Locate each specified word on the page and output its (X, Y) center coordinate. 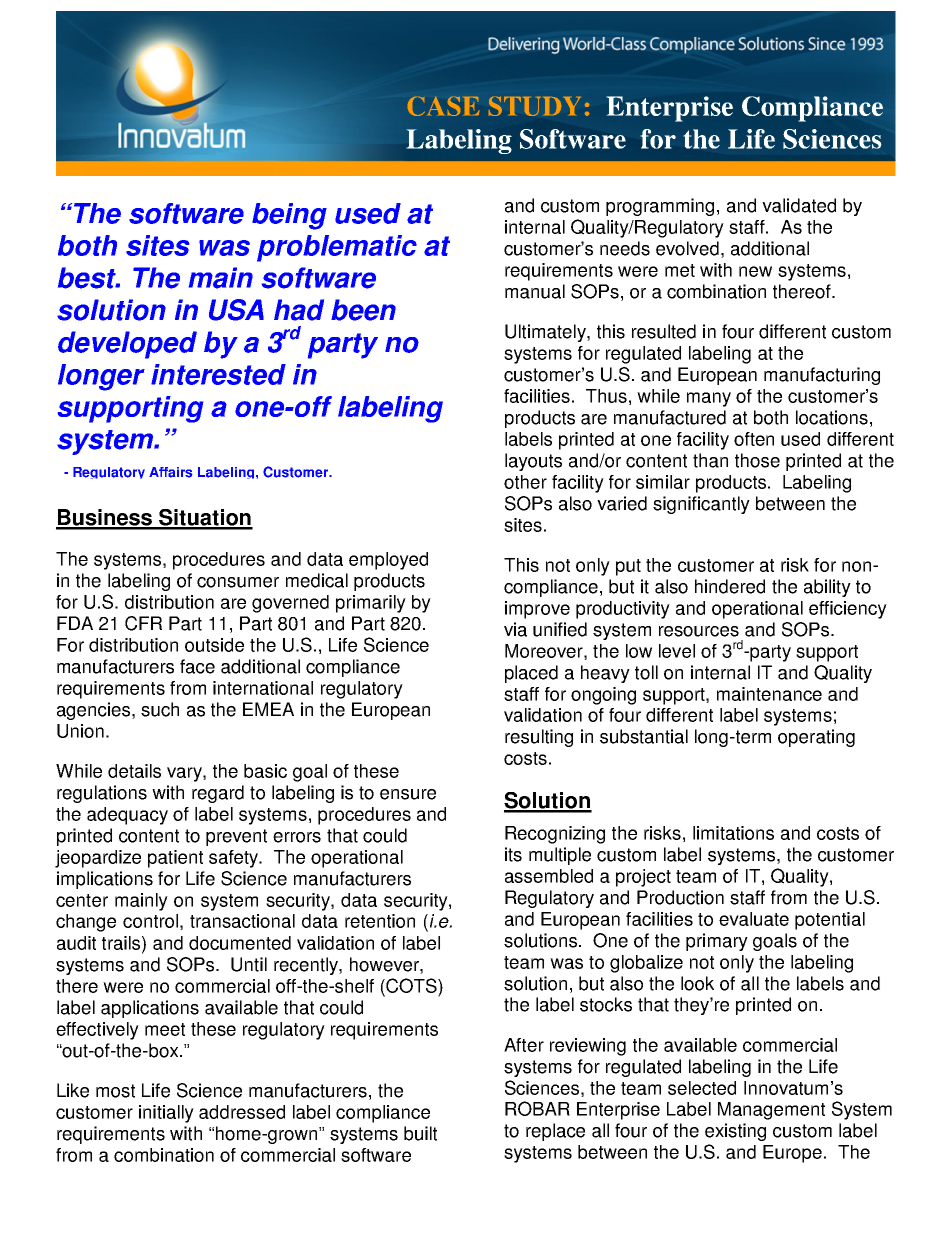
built (420, 1133)
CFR (143, 623)
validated (799, 205)
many (709, 399)
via (515, 629)
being (289, 216)
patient (175, 859)
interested (218, 374)
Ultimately (546, 333)
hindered (730, 586)
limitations (733, 833)
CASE (443, 106)
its (513, 854)
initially (166, 1114)
